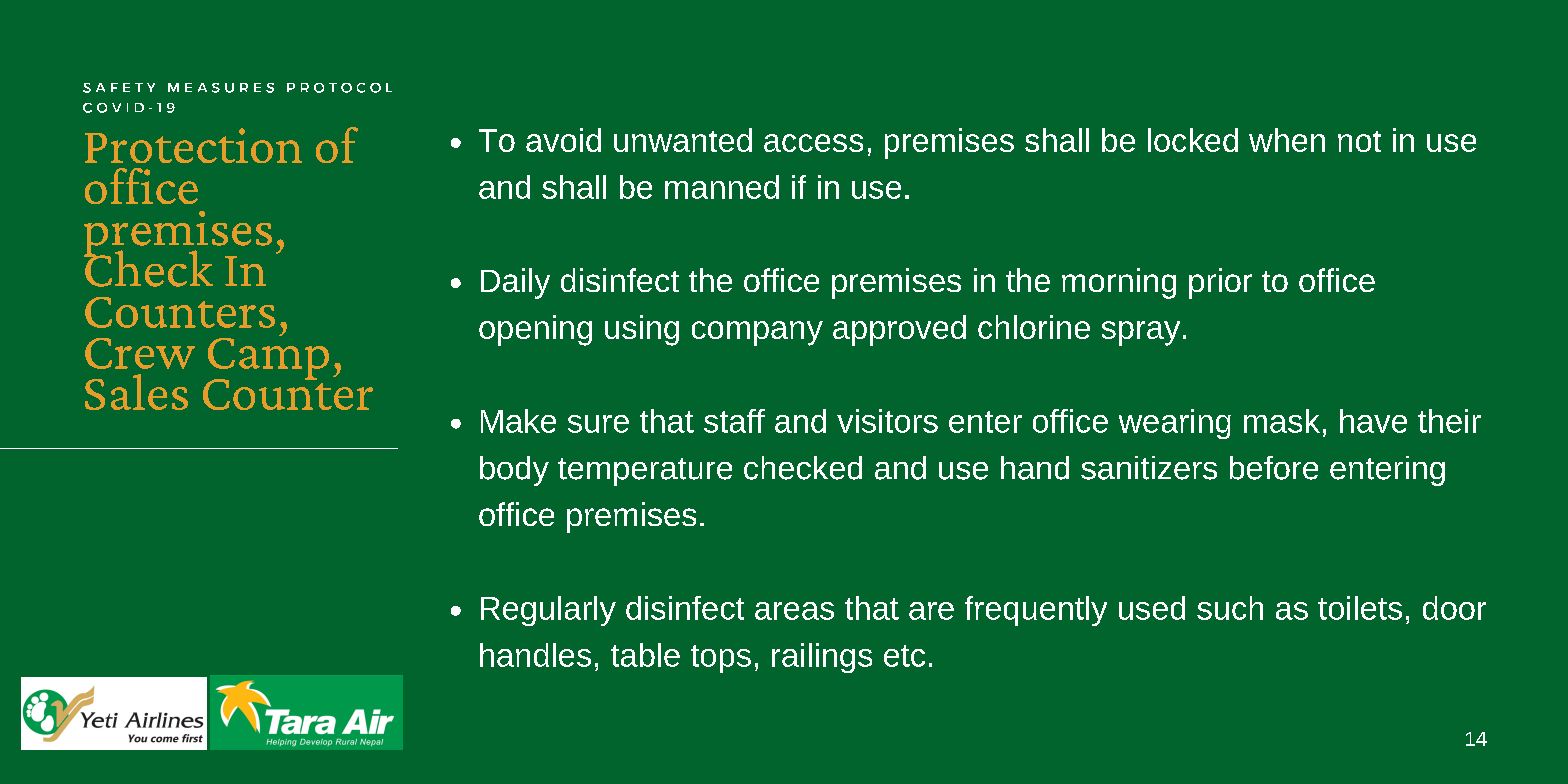 This page has height=784, width=1568. I want to click on company, so click(757, 333).
